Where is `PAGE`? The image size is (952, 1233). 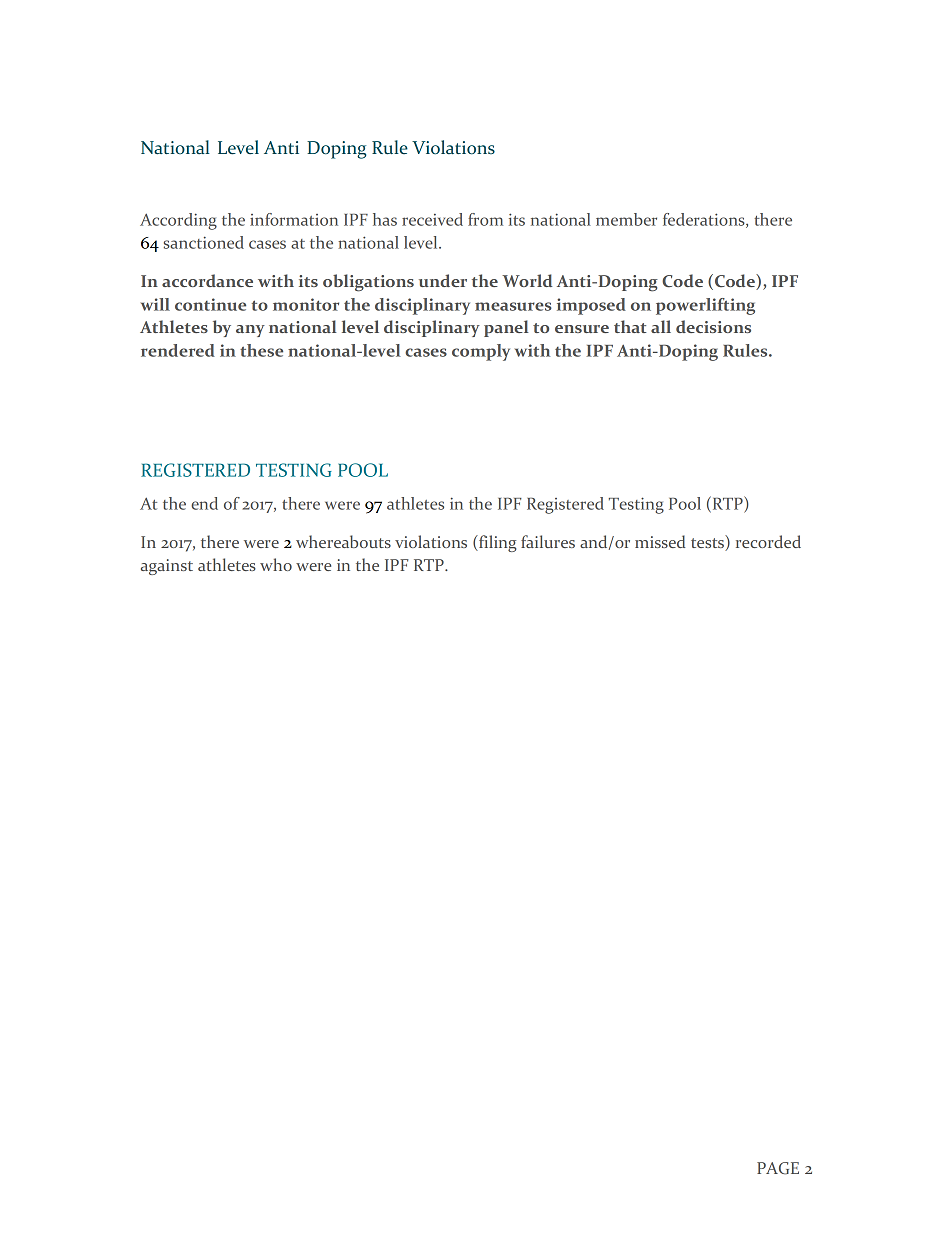
PAGE is located at coordinates (778, 1168).
